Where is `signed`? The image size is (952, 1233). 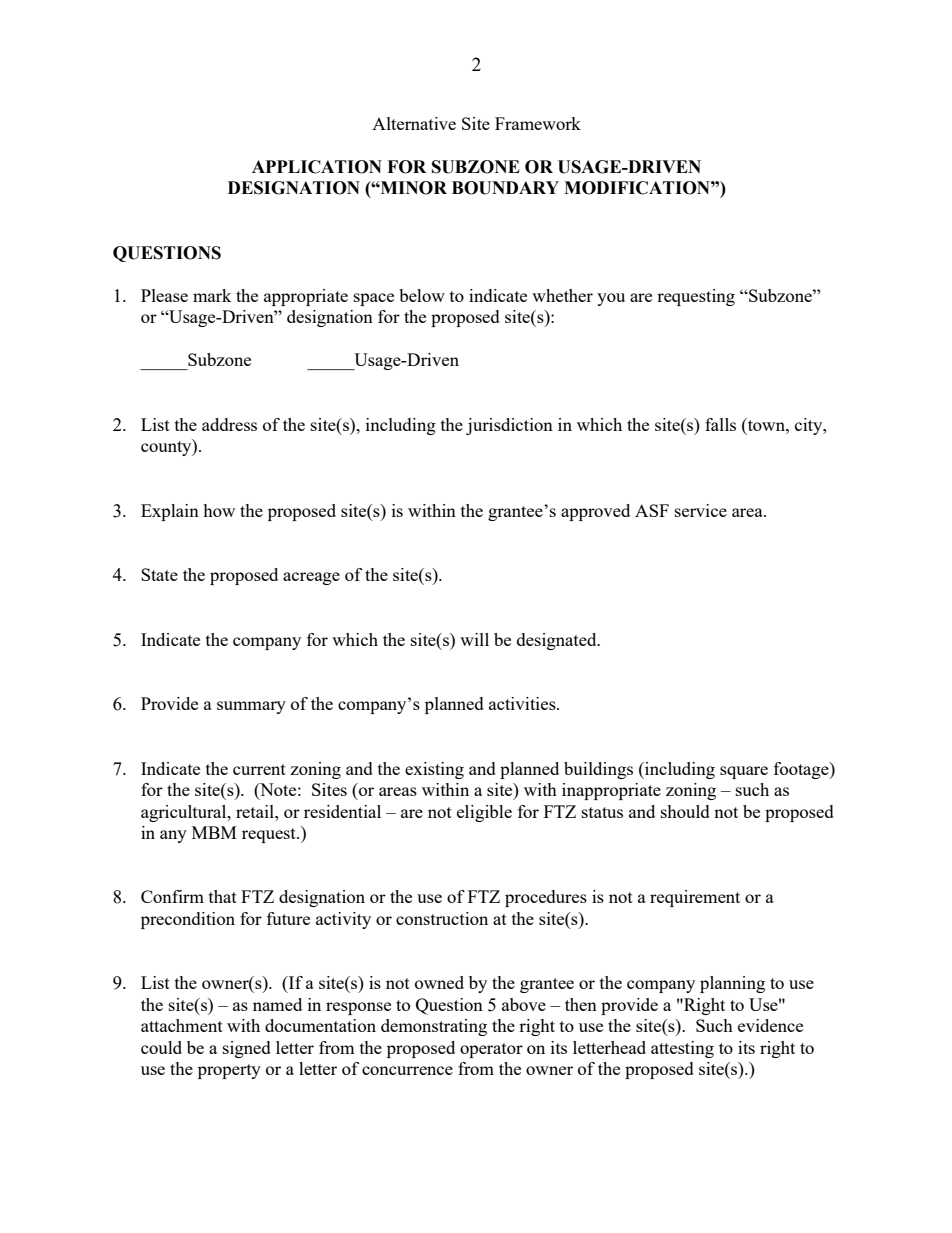
signed is located at coordinates (247, 1049).
